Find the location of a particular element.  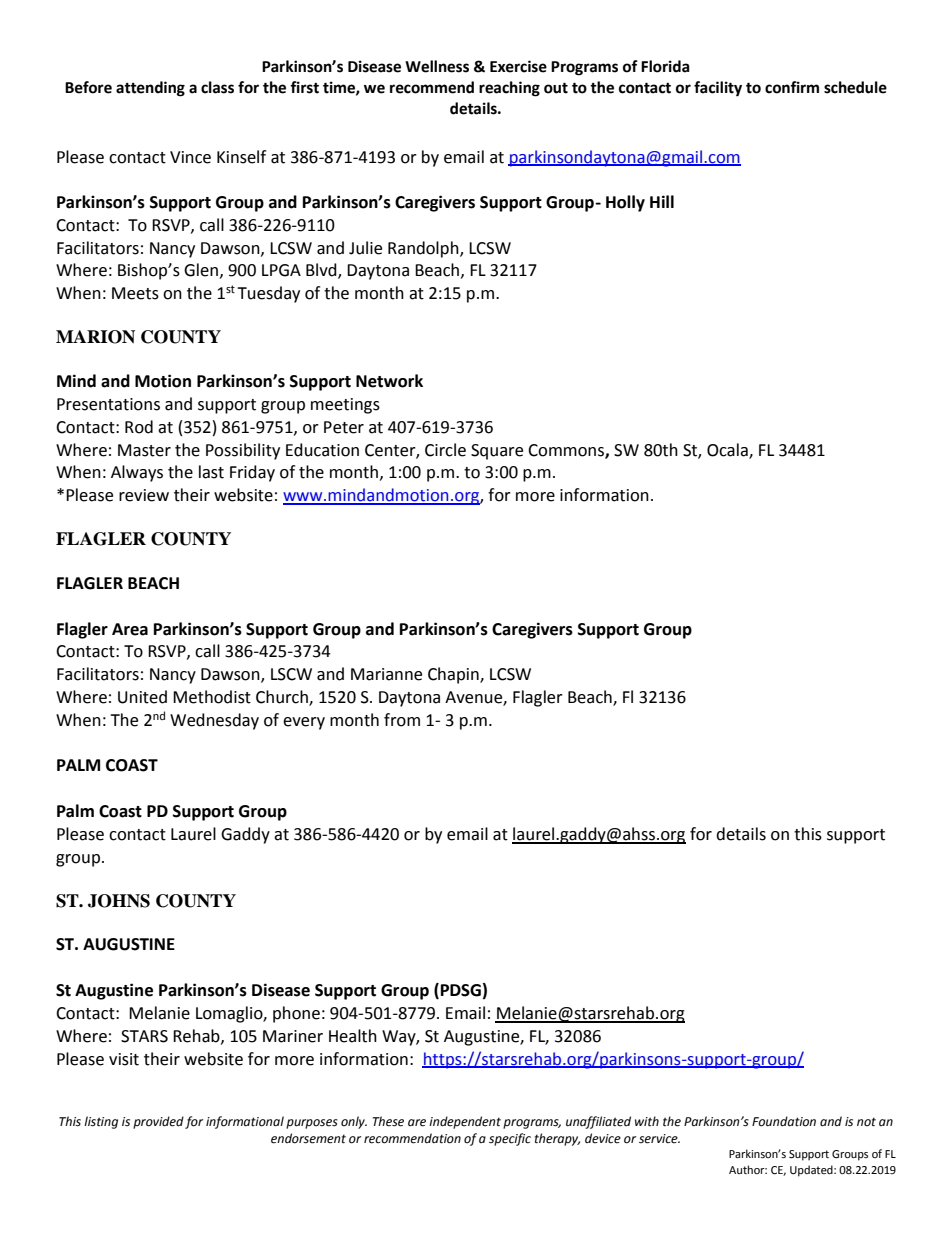

Marianne is located at coordinates (386, 674).
